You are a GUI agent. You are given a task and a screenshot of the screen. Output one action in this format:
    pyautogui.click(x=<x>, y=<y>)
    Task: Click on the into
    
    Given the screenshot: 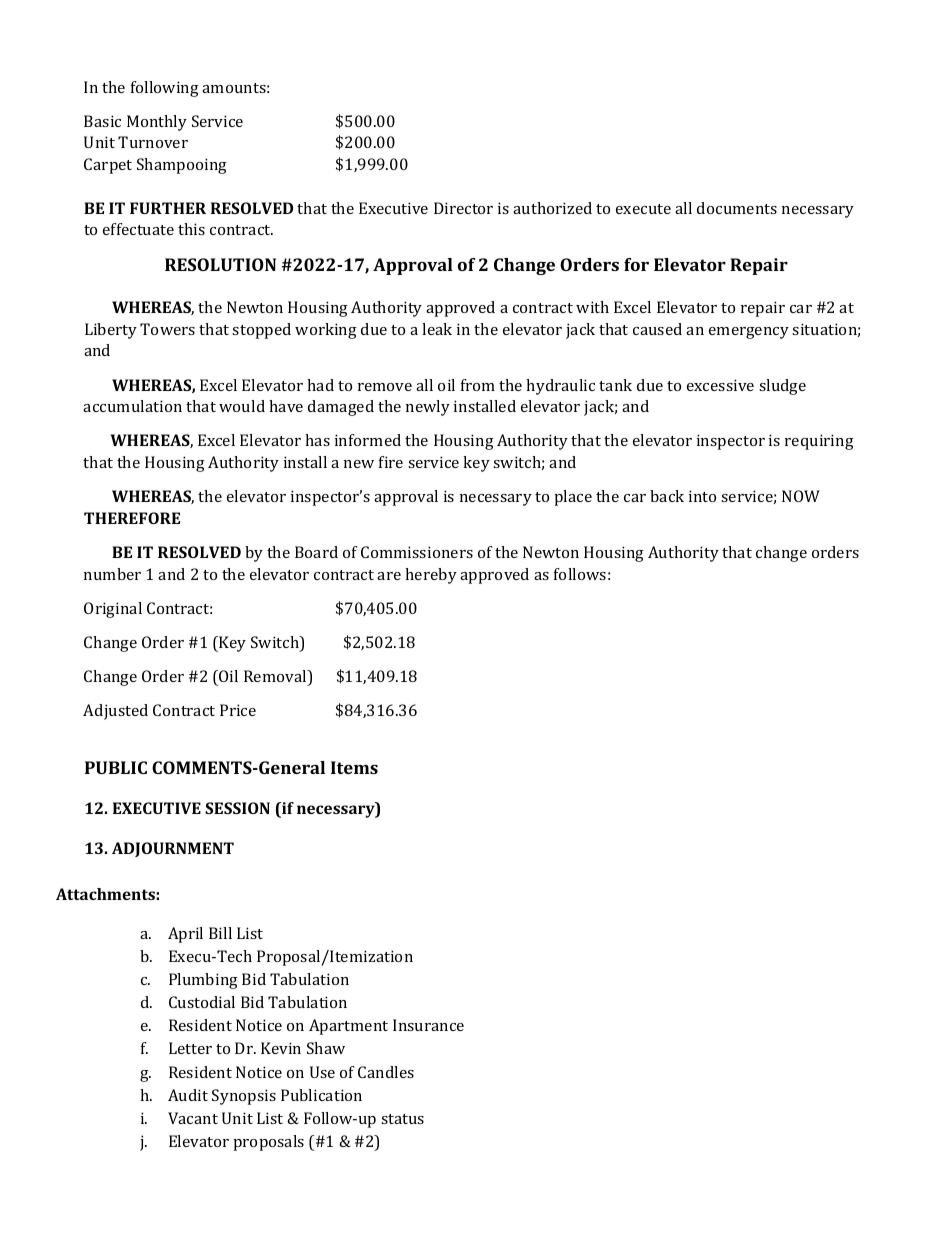 What is the action you would take?
    pyautogui.click(x=702, y=496)
